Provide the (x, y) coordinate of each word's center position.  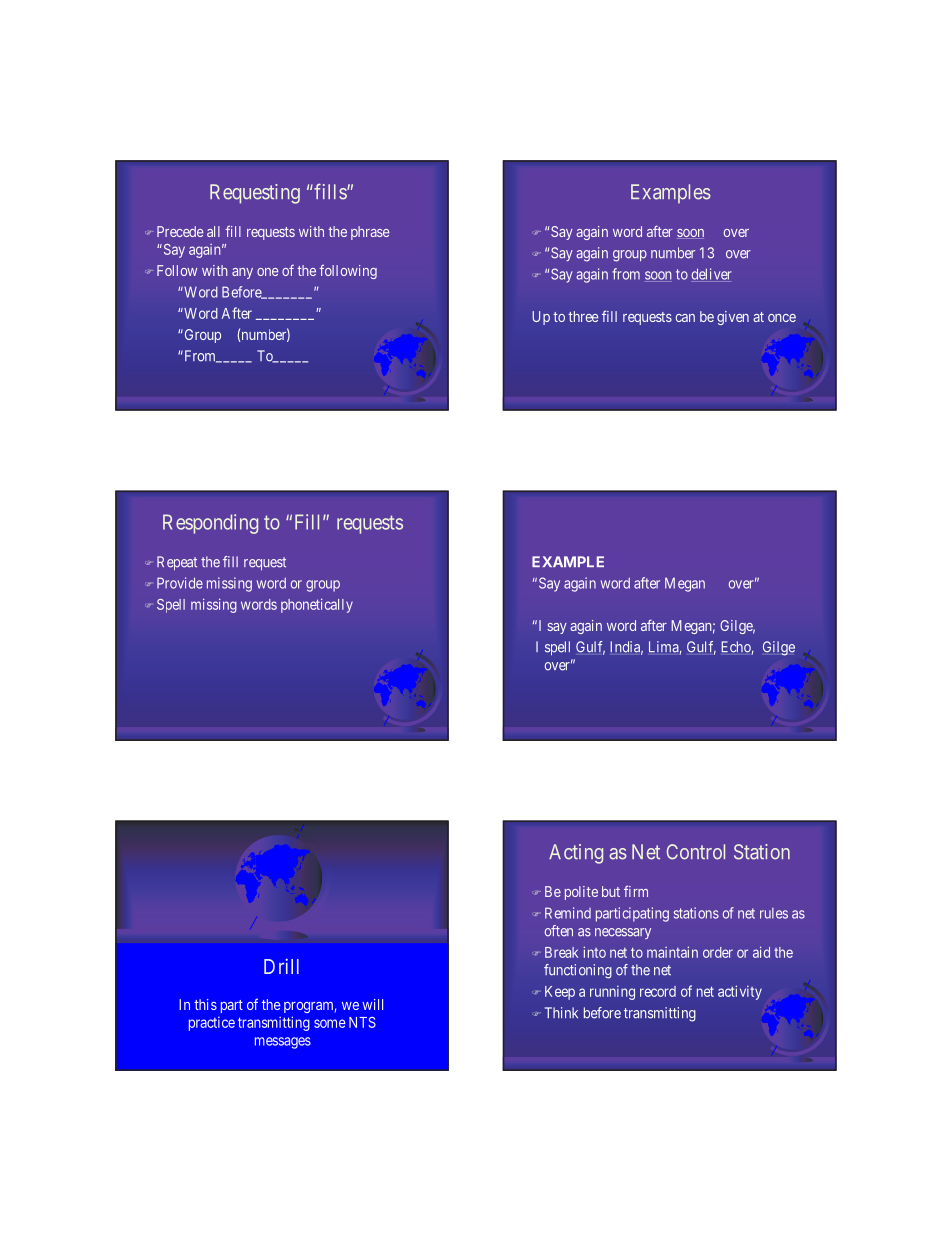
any (242, 273)
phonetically (317, 605)
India (626, 648)
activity (740, 992)
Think (561, 1012)
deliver (711, 275)
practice (212, 1024)
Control (696, 852)
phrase (370, 233)
